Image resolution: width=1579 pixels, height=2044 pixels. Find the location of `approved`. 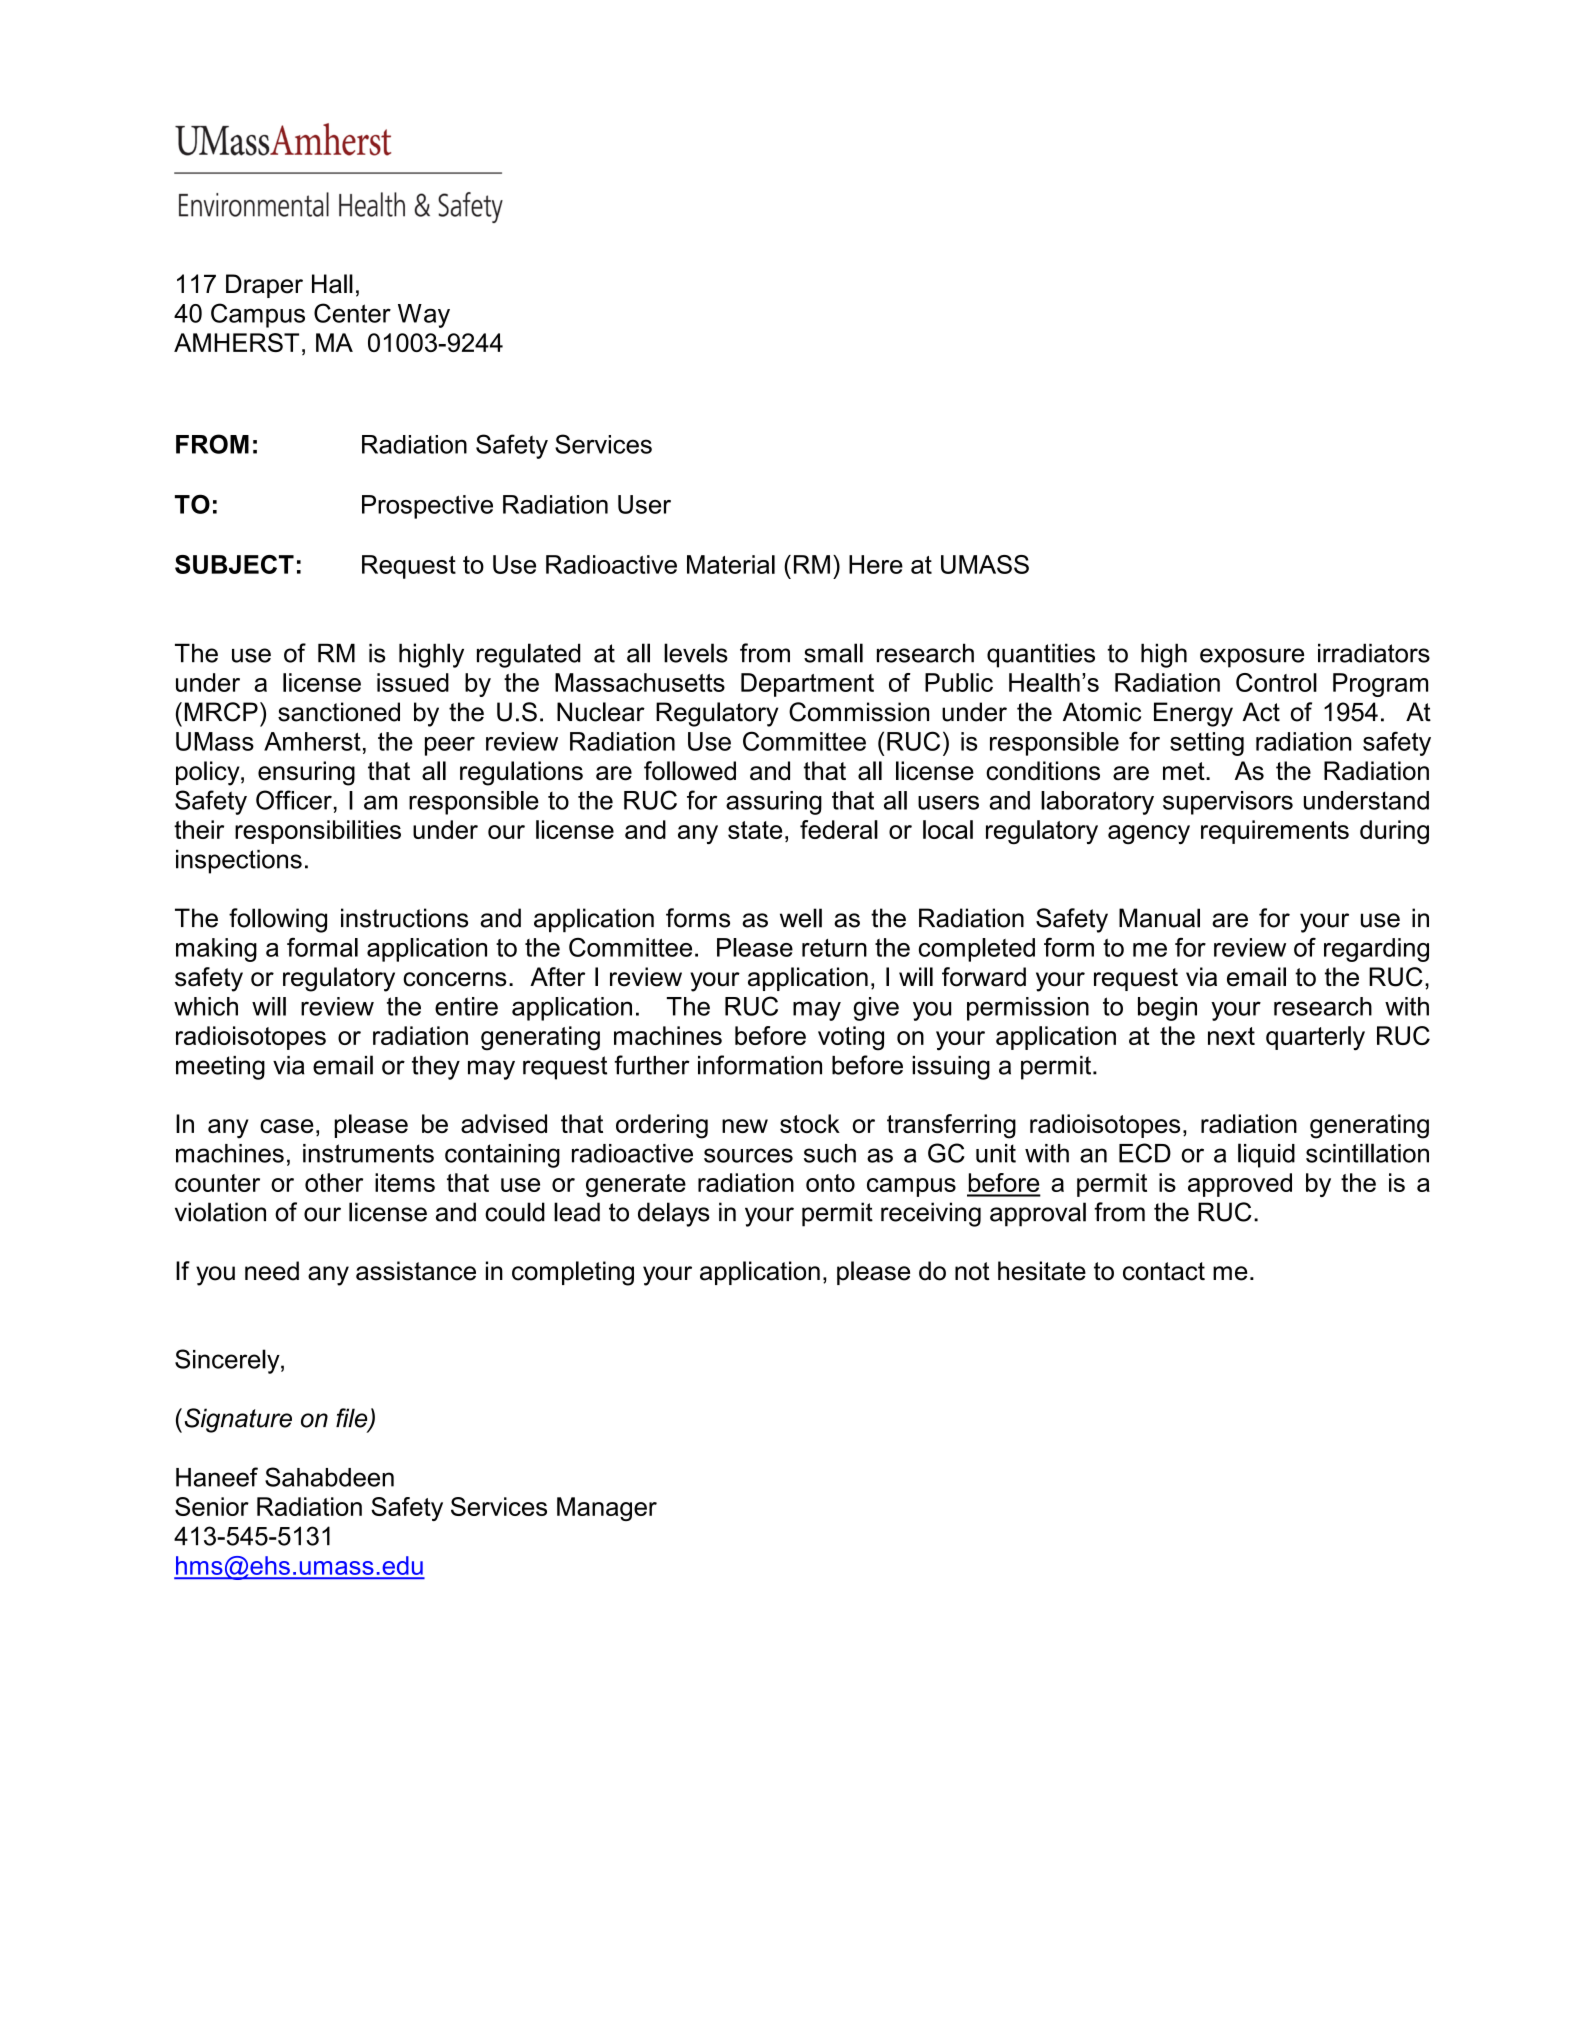

approved is located at coordinates (1240, 1185).
